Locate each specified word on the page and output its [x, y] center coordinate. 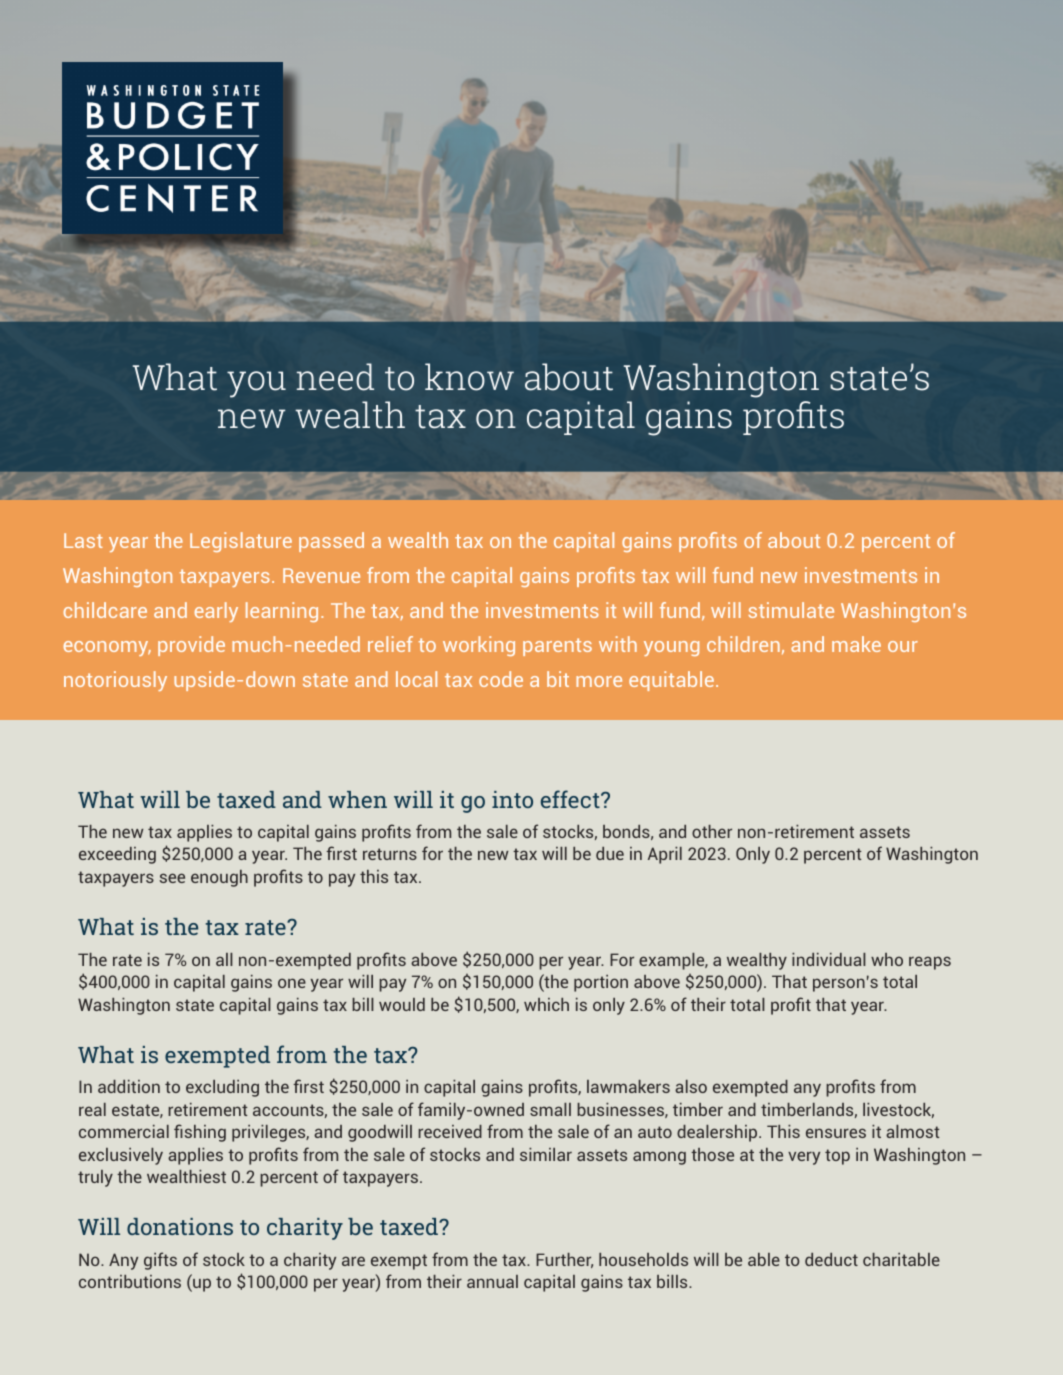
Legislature [241, 542]
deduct [831, 1259]
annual [492, 1281]
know [469, 377]
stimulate [791, 610]
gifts [160, 1261]
